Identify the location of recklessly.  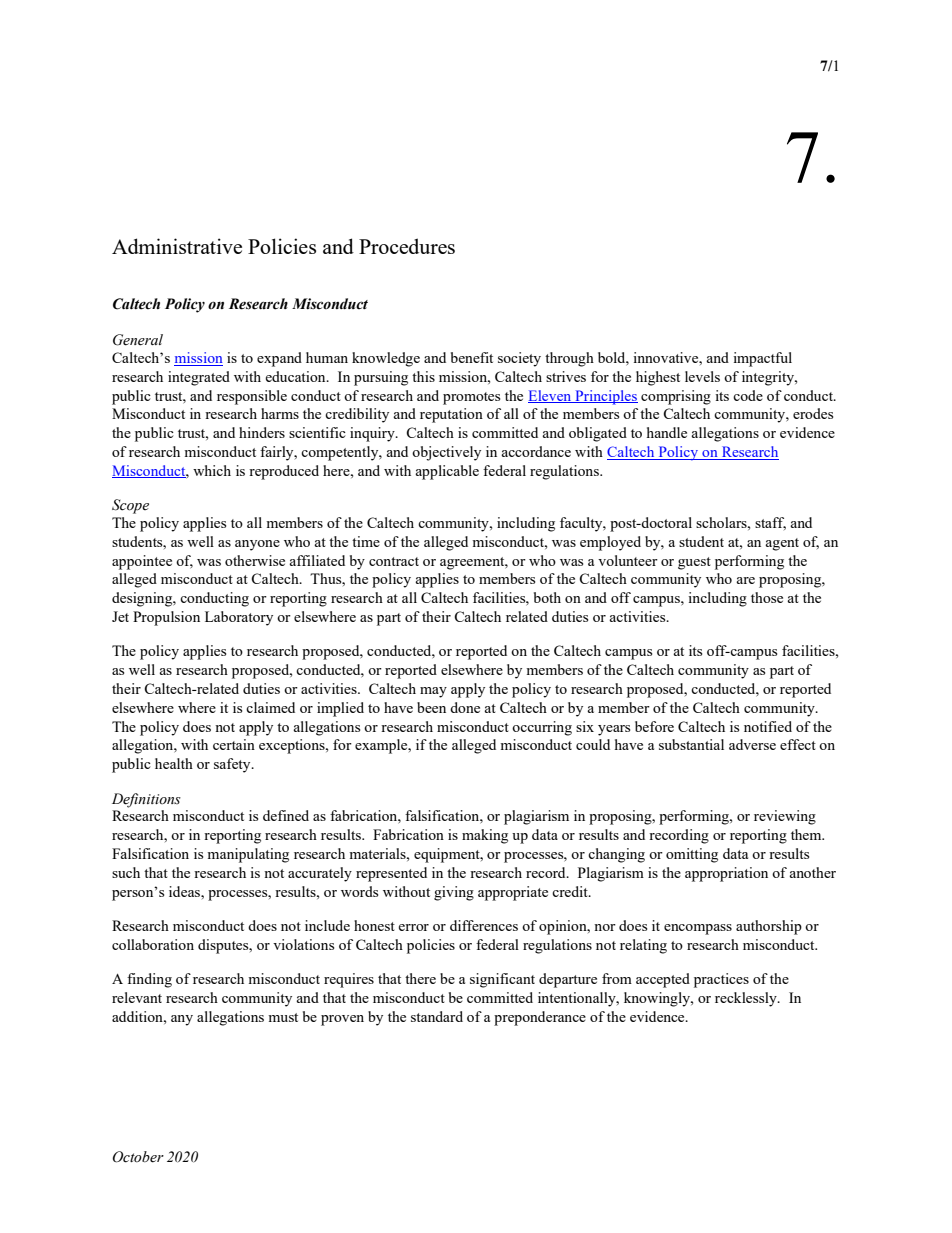
(747, 999).
